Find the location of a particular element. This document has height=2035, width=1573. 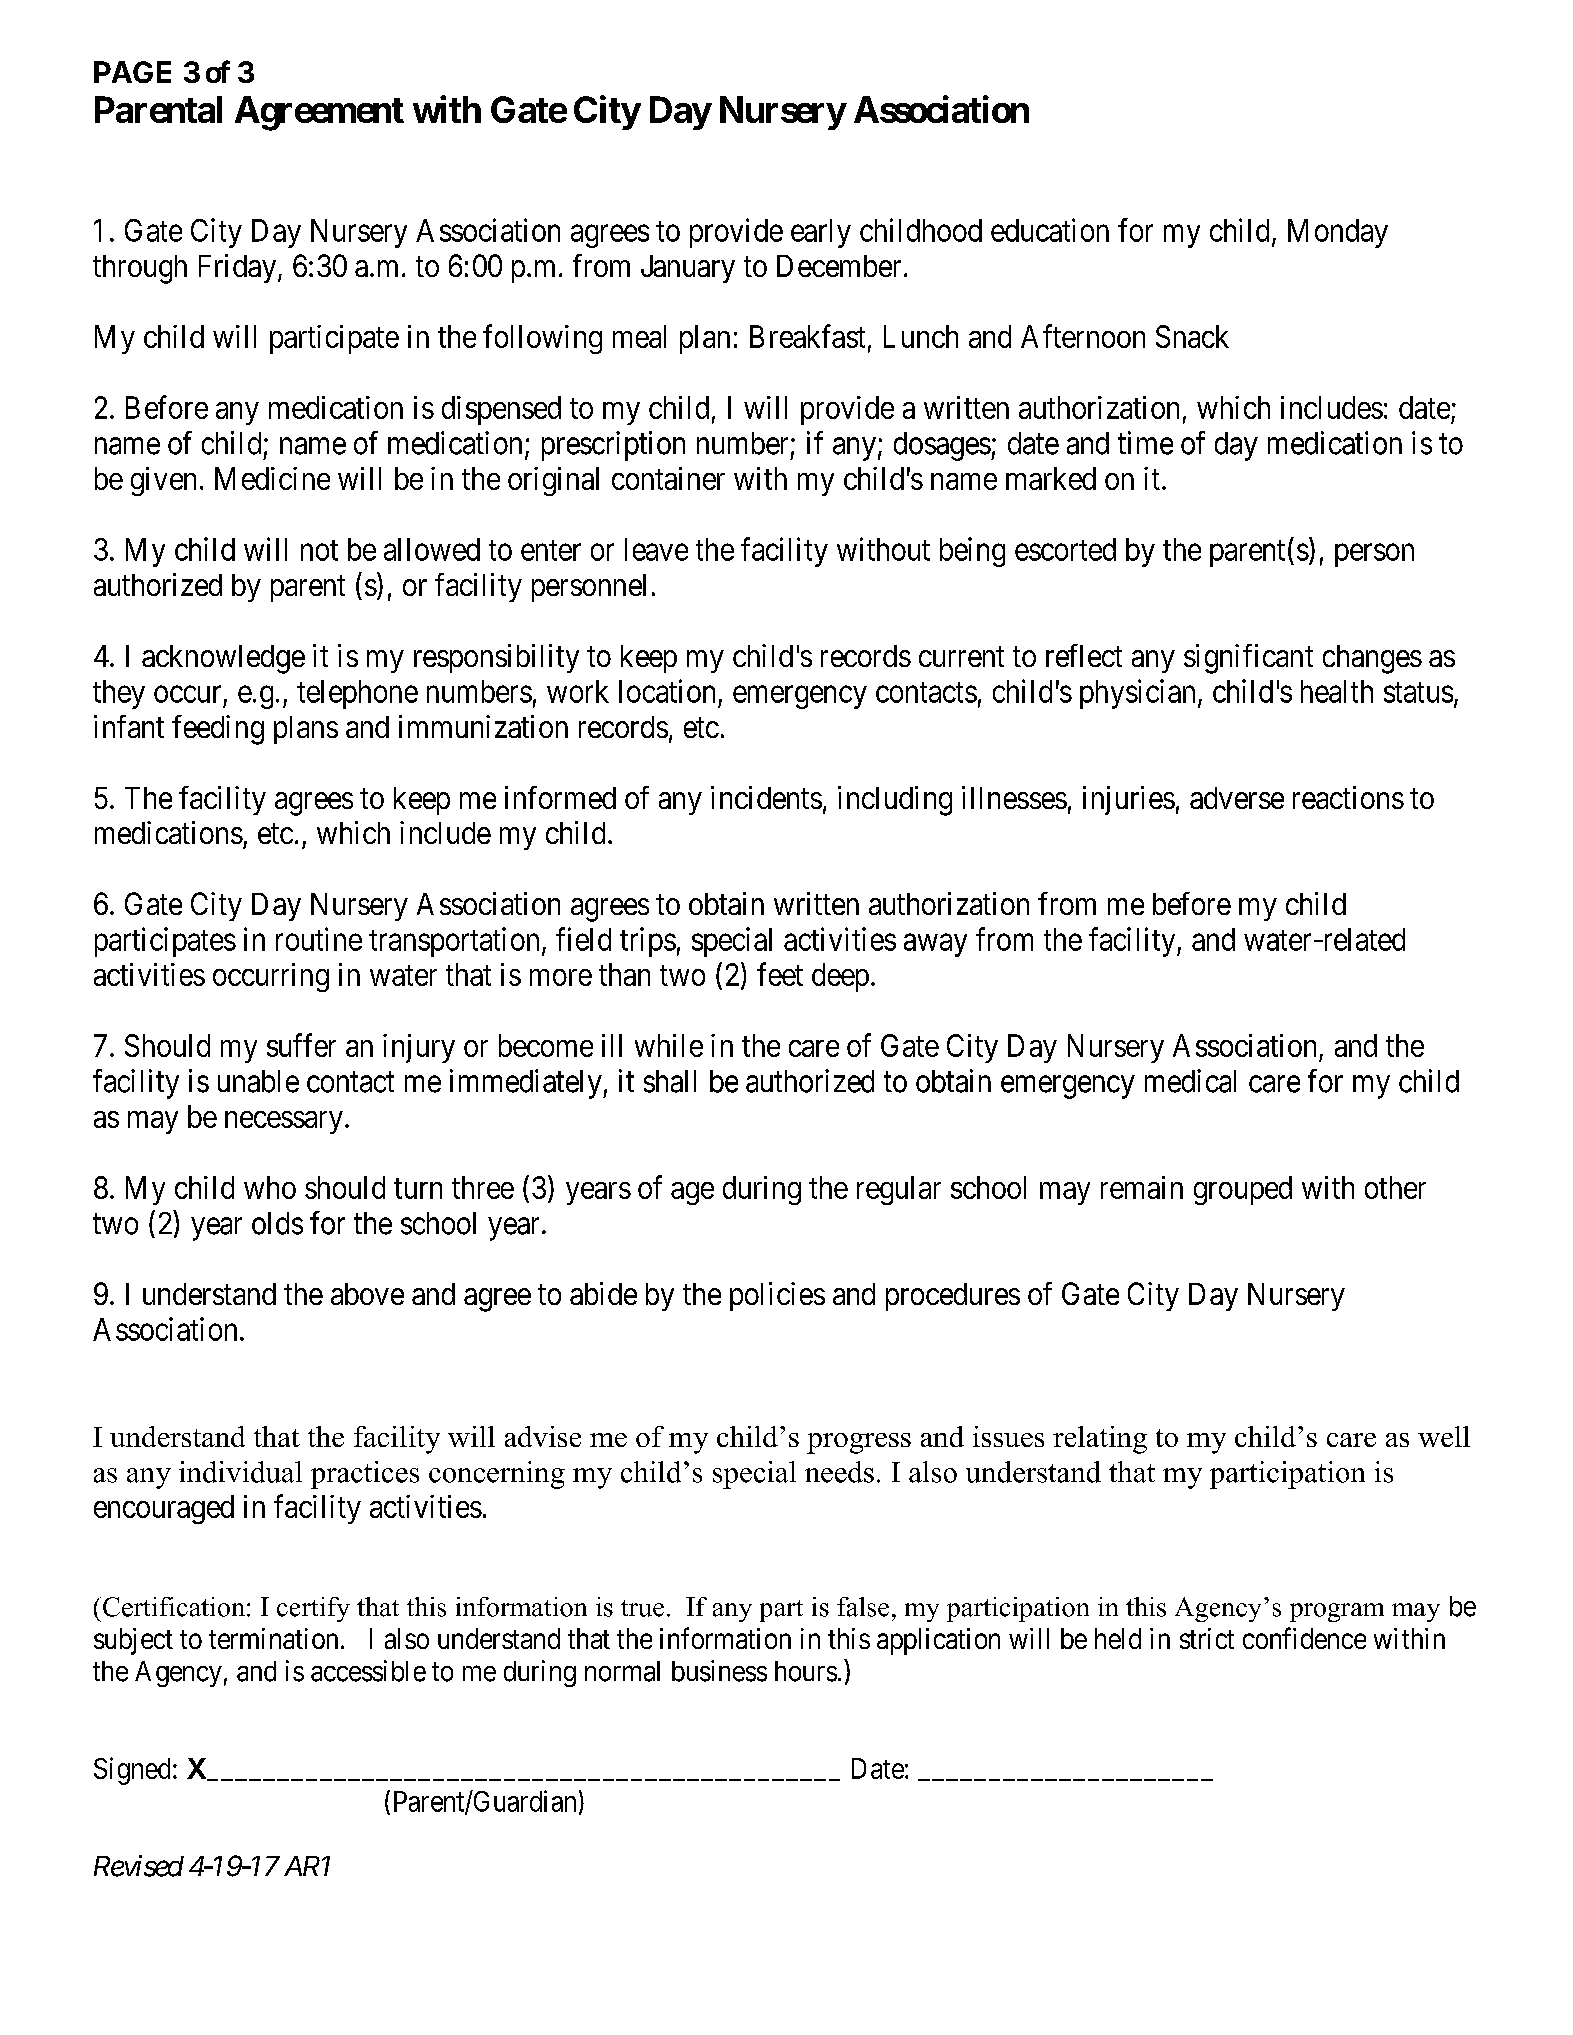

medical is located at coordinates (1190, 1081).
